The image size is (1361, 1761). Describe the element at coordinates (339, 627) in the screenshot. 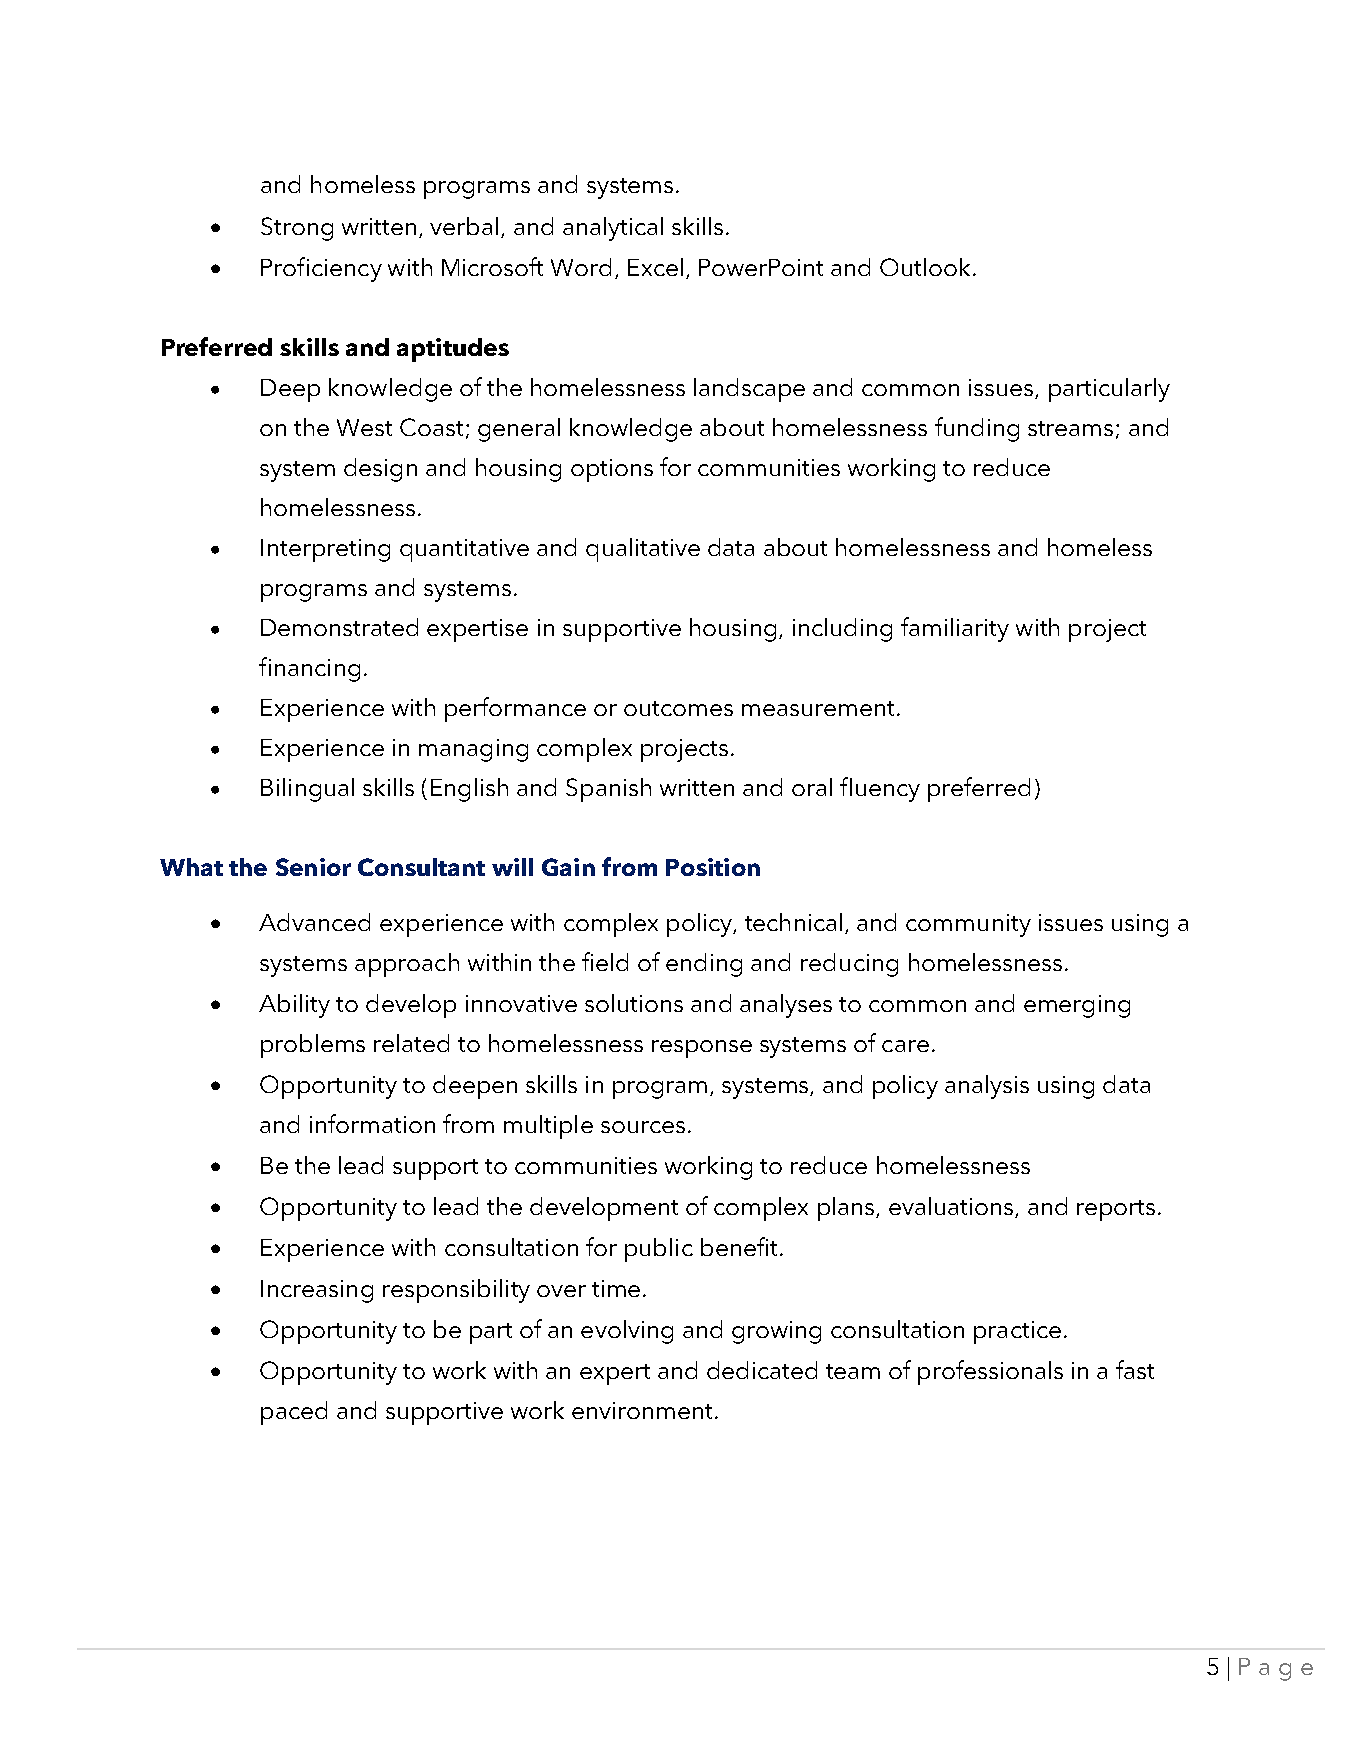

I see `Demonstrated` at that location.
